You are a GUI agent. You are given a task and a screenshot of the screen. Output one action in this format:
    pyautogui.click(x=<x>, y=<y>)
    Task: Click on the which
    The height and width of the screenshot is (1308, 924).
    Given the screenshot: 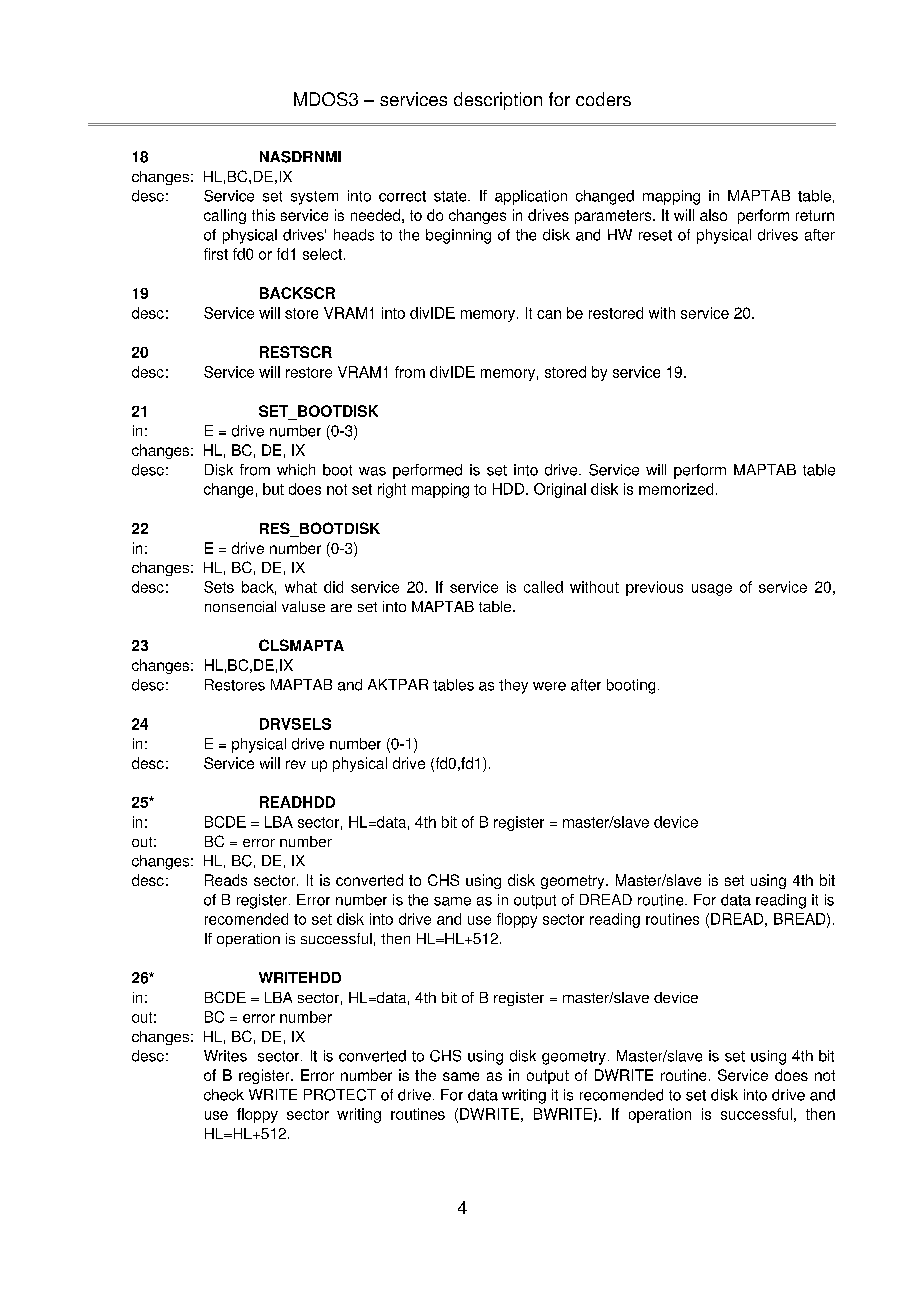 What is the action you would take?
    pyautogui.click(x=296, y=470)
